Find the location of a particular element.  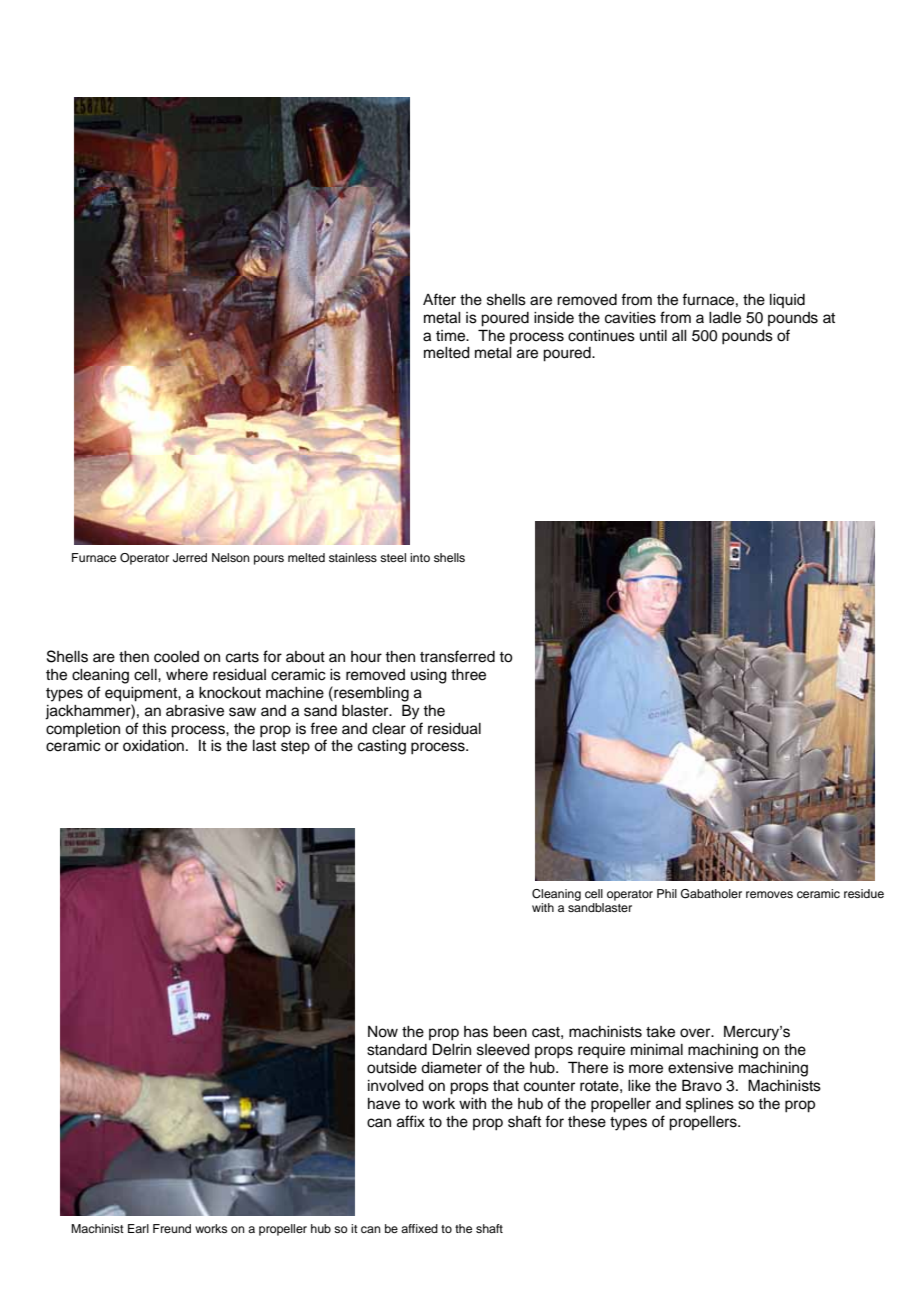

has is located at coordinates (476, 1032).
